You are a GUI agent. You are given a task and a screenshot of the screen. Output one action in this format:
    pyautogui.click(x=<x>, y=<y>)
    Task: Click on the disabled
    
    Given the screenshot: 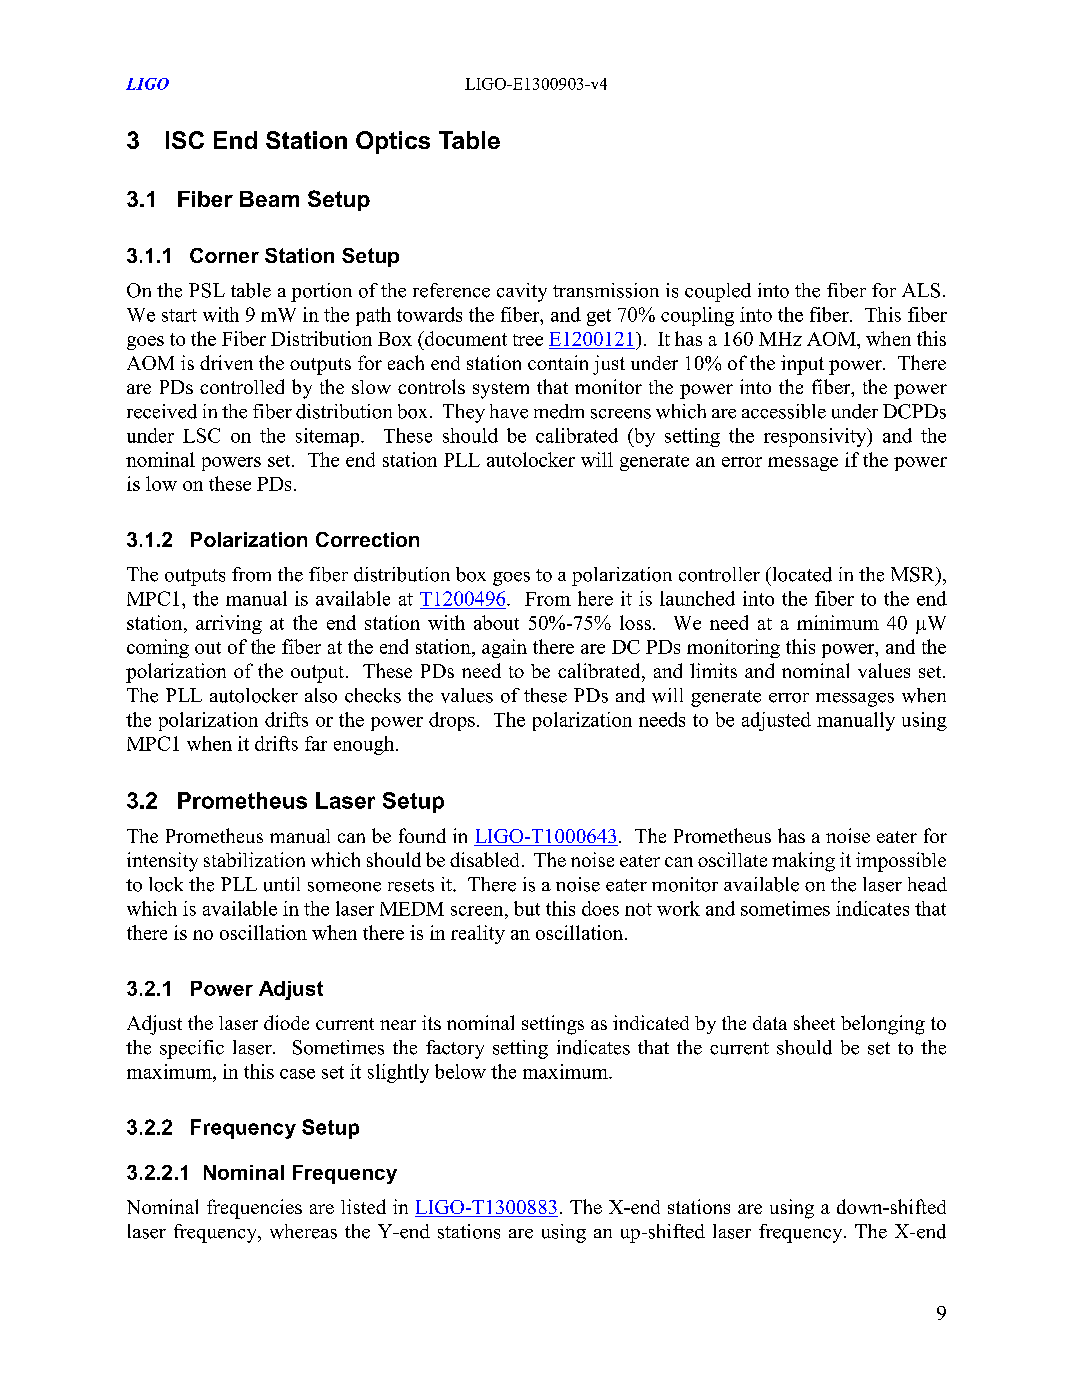 What is the action you would take?
    pyautogui.click(x=484, y=859)
